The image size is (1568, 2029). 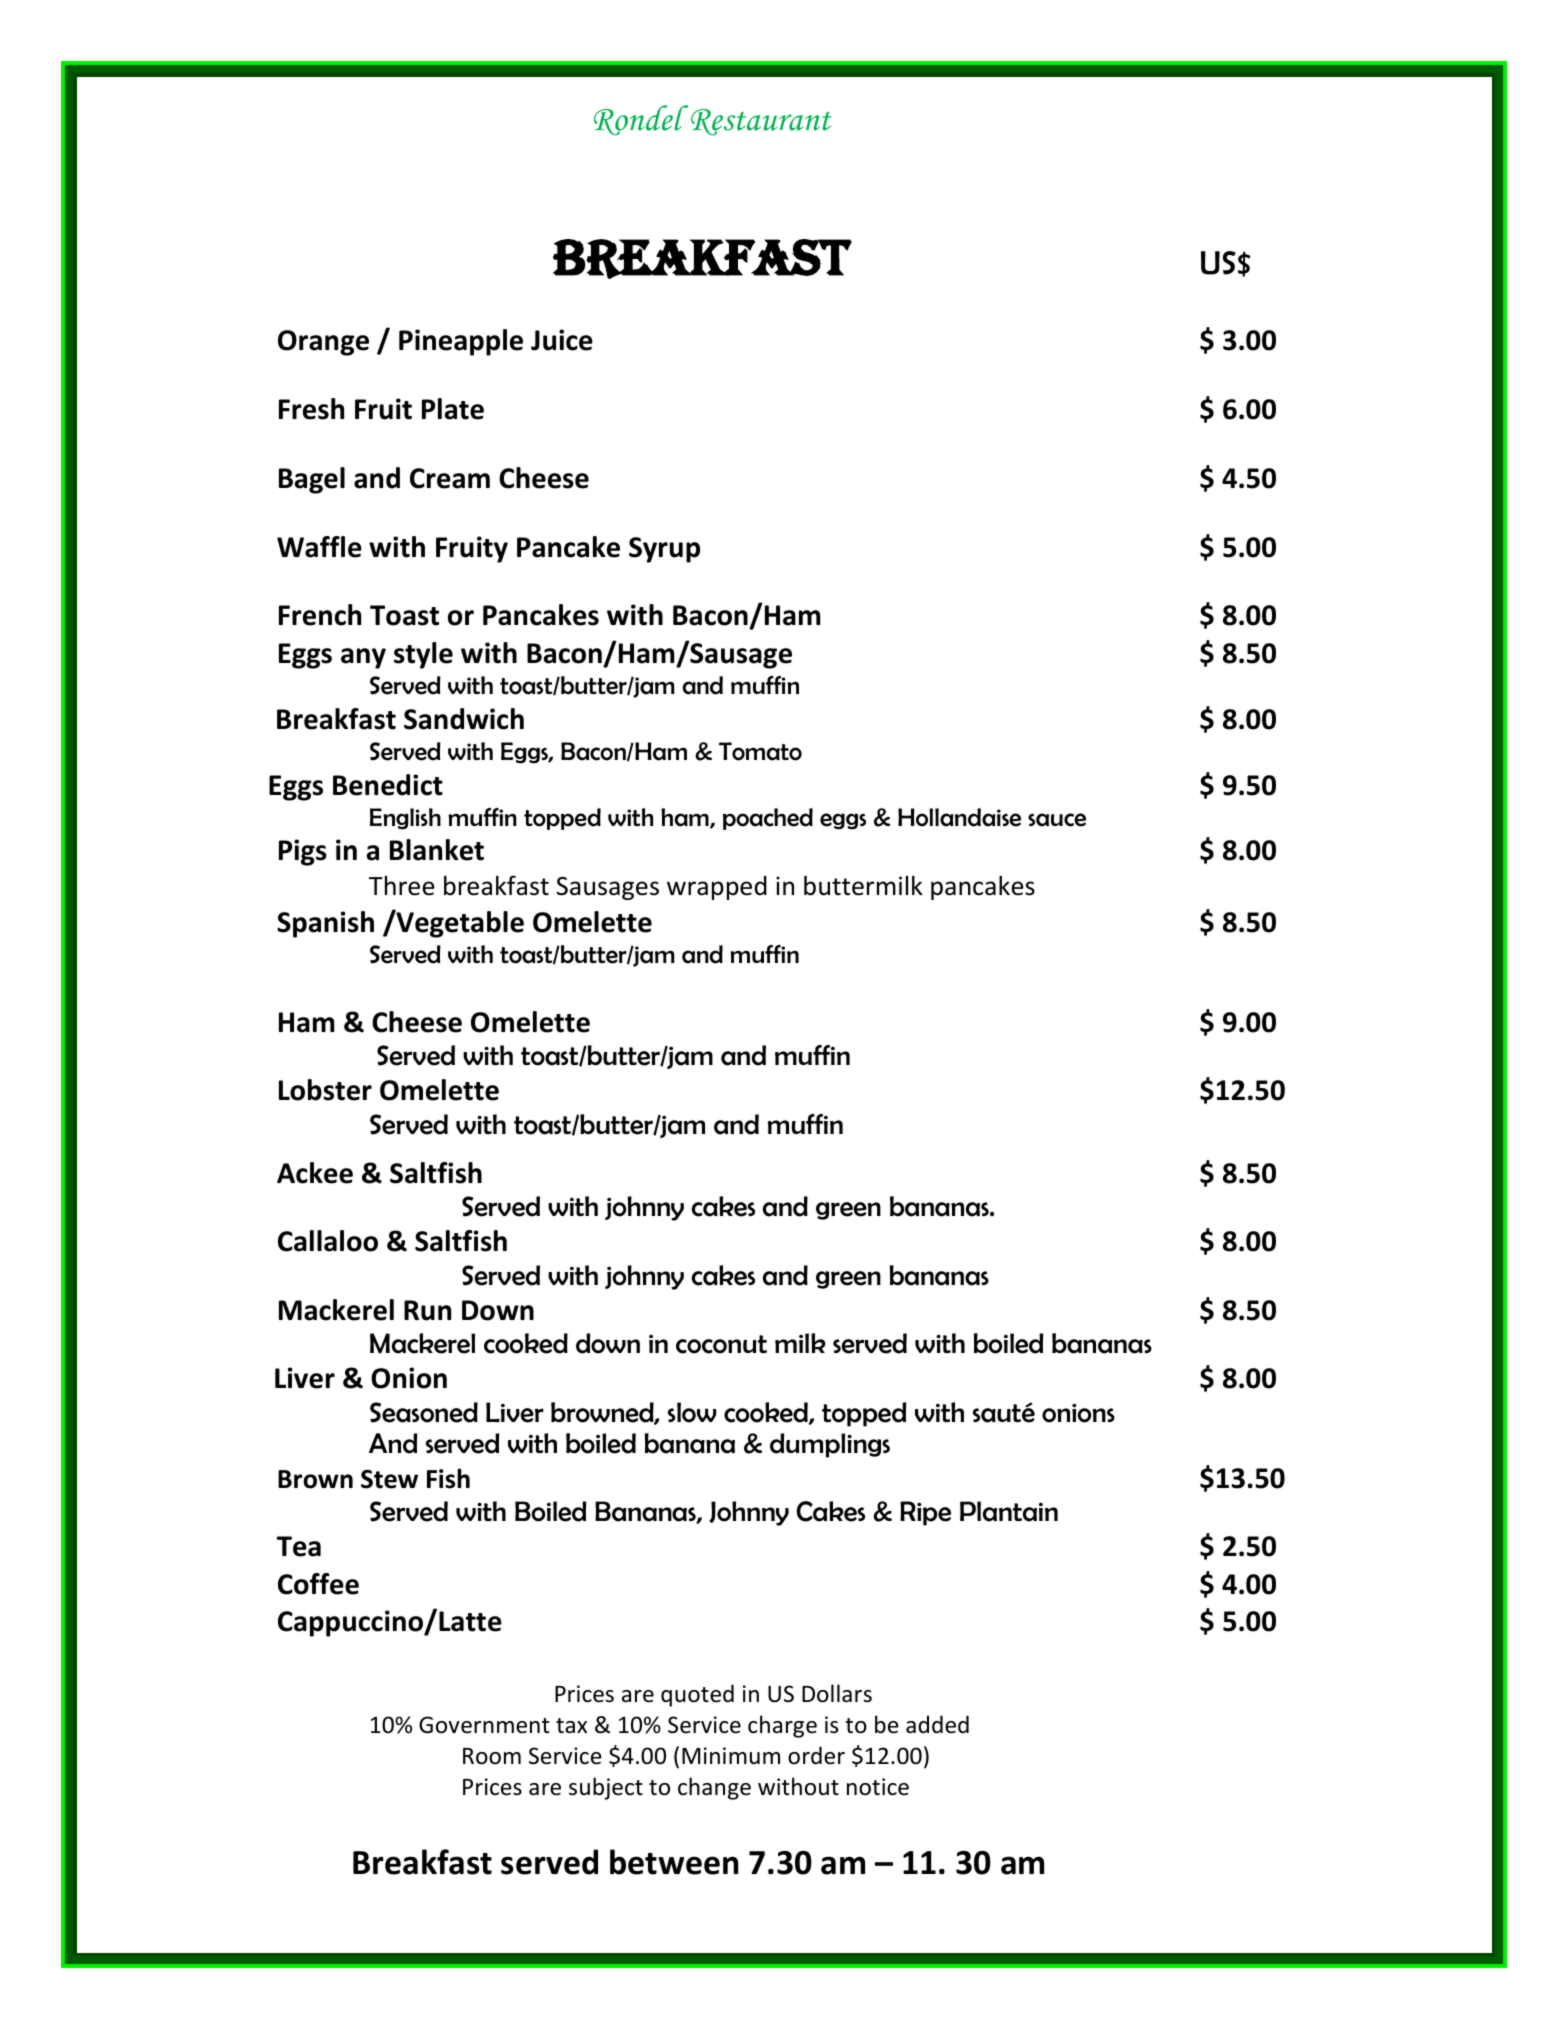 I want to click on Run, so click(x=427, y=1310).
